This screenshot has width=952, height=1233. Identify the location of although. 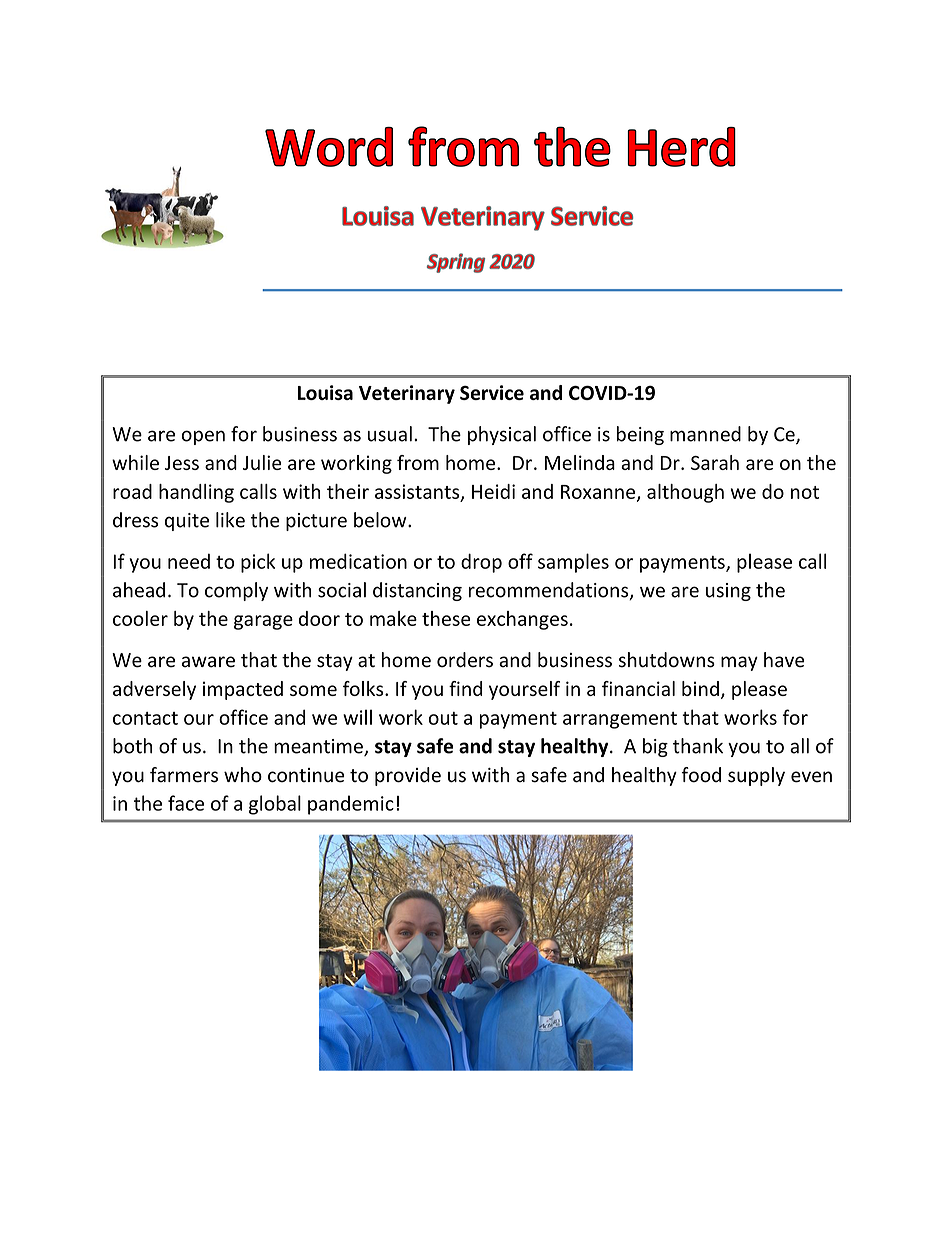
(685, 493).
